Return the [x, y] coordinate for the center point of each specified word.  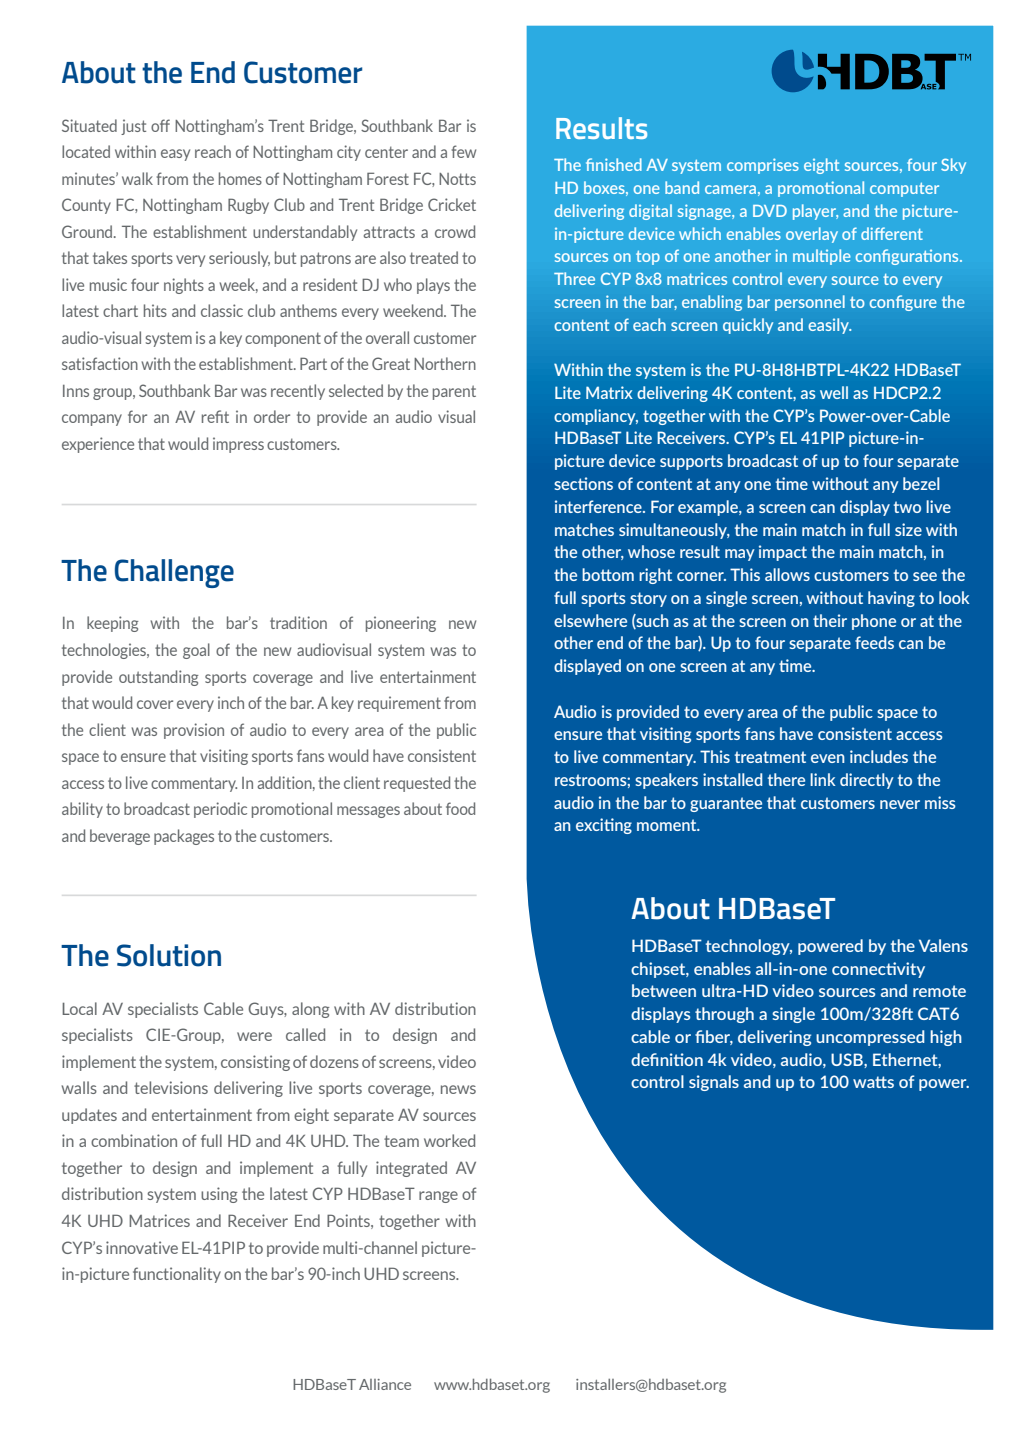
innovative [142, 1247]
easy [175, 155]
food [460, 808]
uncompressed [870, 1038]
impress [238, 445]
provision [194, 731]
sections [583, 483]
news [458, 1089]
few [464, 151]
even [828, 758]
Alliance [385, 1384]
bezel [921, 483]
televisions [171, 1087]
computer [904, 190]
